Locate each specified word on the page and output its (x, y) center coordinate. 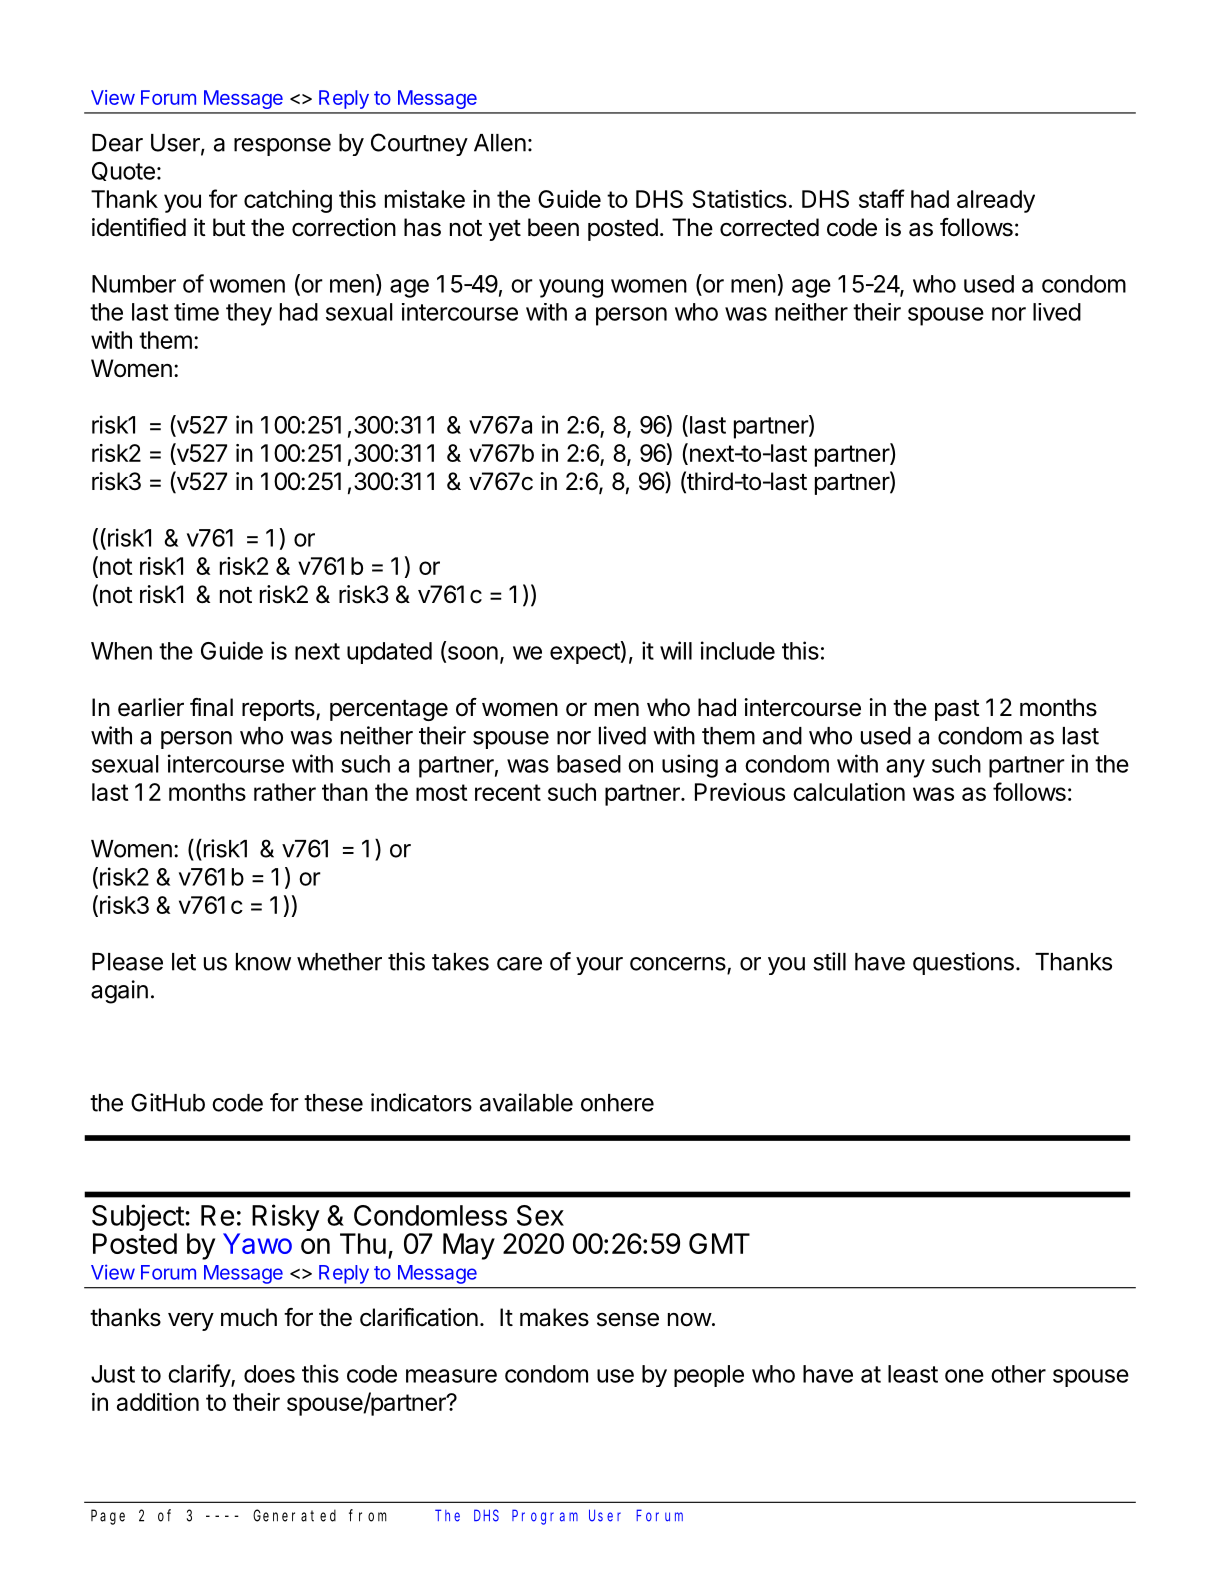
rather (285, 792)
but (229, 227)
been (553, 227)
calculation (849, 792)
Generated (294, 1515)
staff (882, 198)
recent (508, 792)
